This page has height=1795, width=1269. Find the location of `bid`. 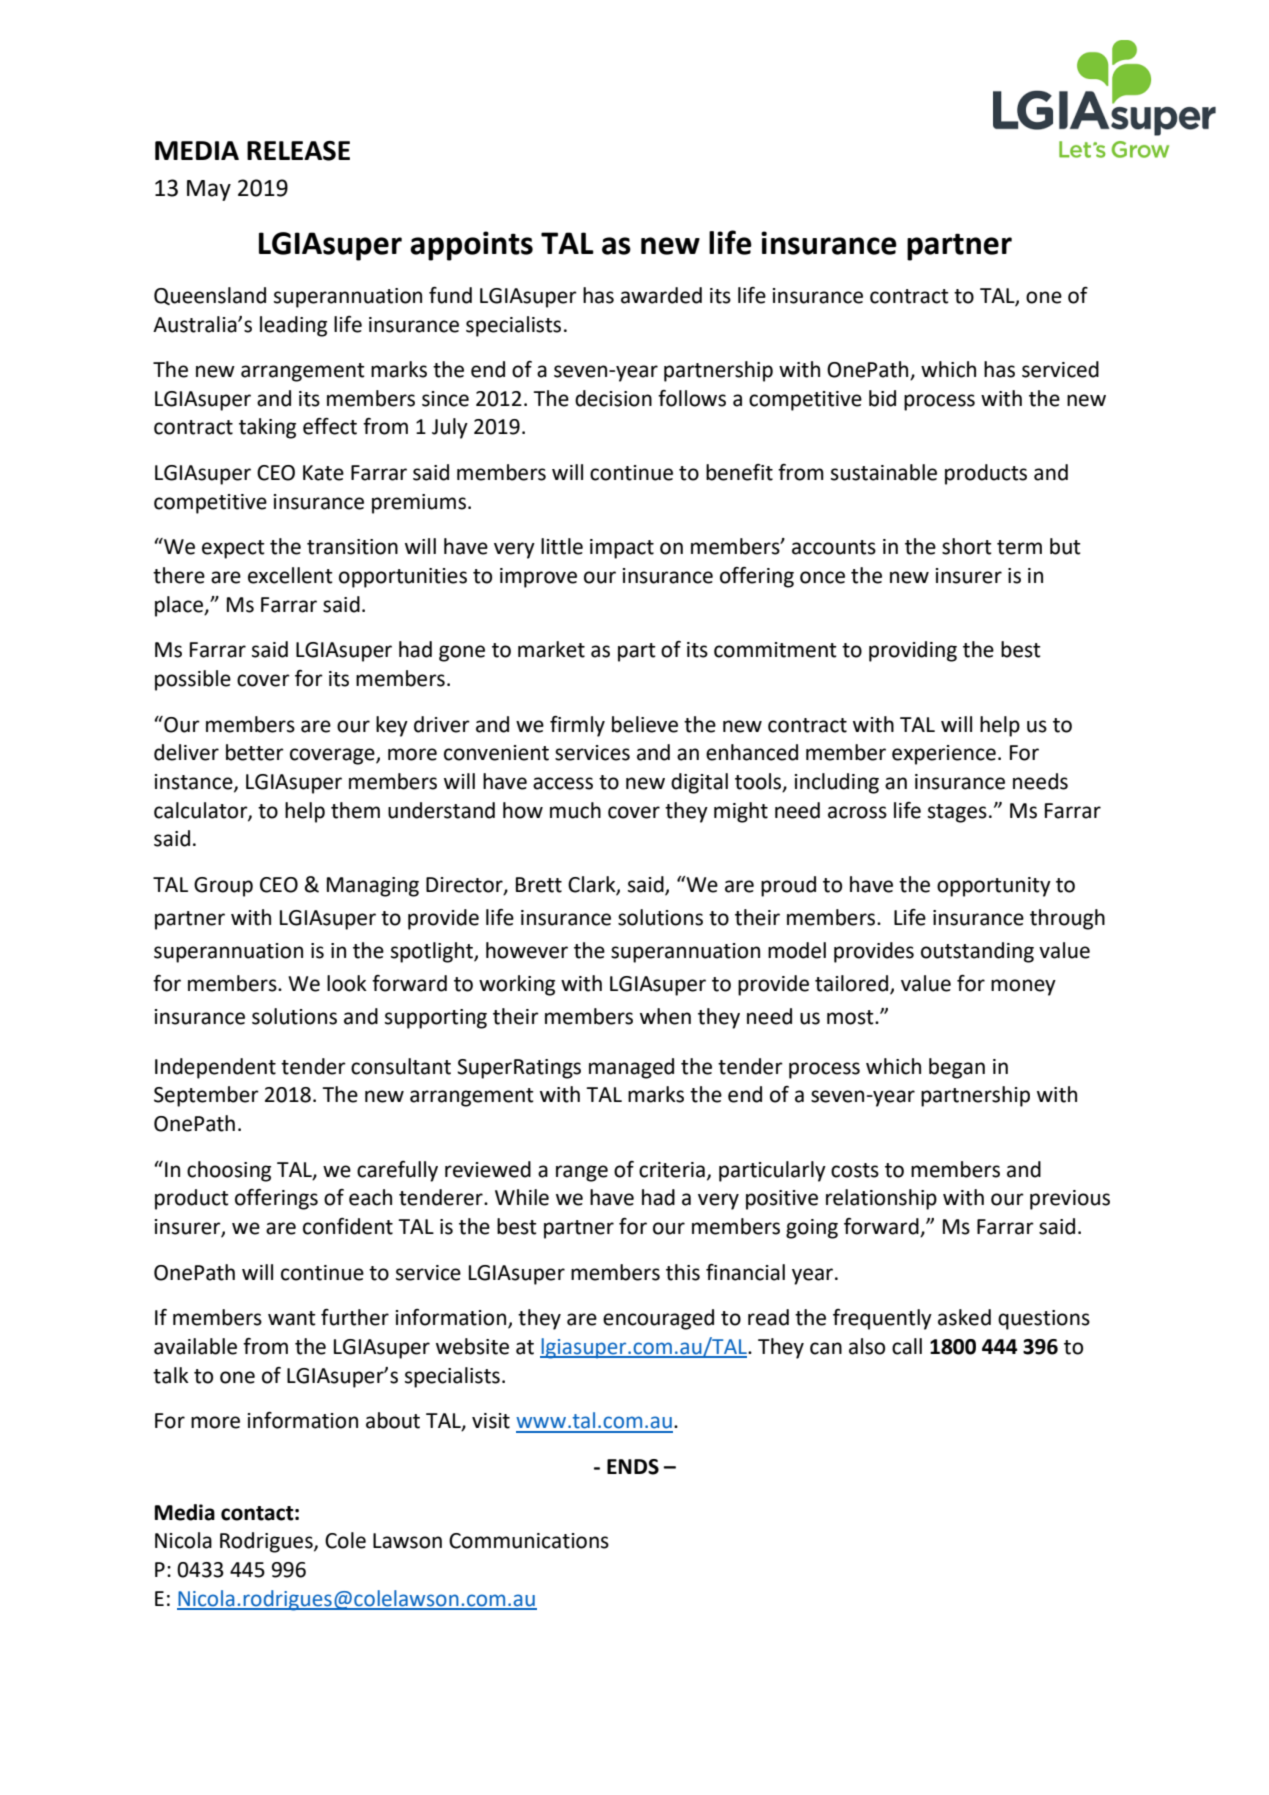

bid is located at coordinates (882, 398).
